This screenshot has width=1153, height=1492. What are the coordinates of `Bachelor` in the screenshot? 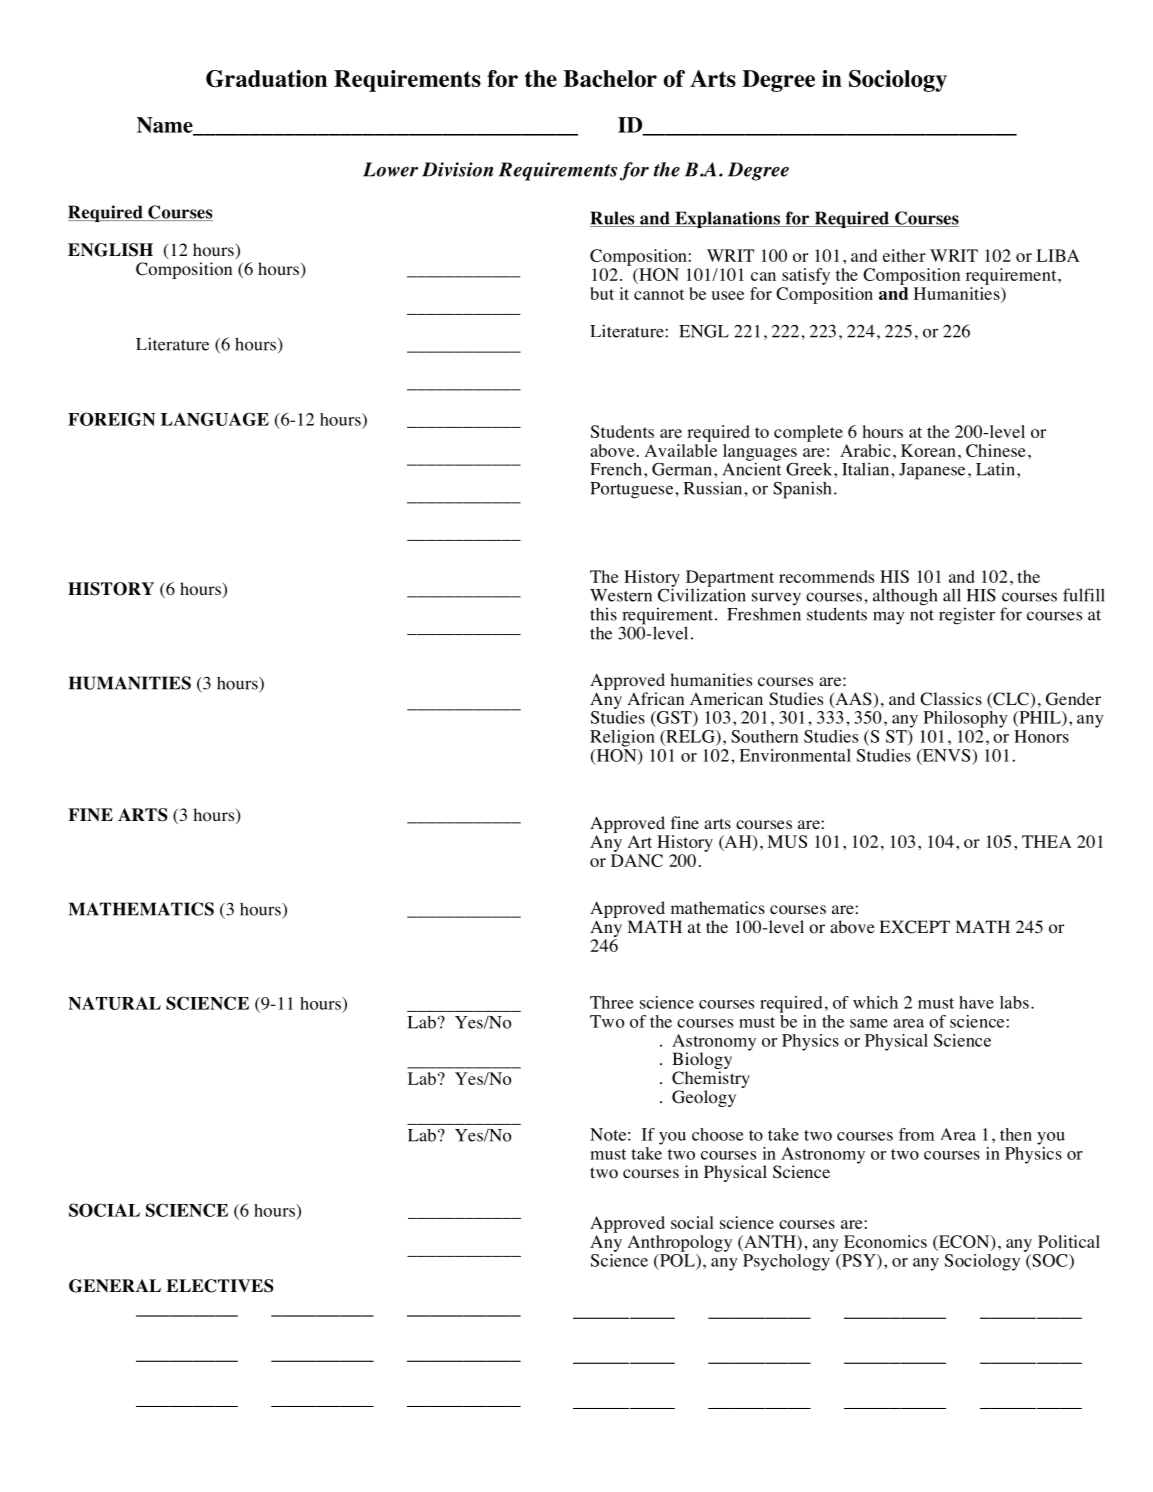 It's located at (610, 78).
